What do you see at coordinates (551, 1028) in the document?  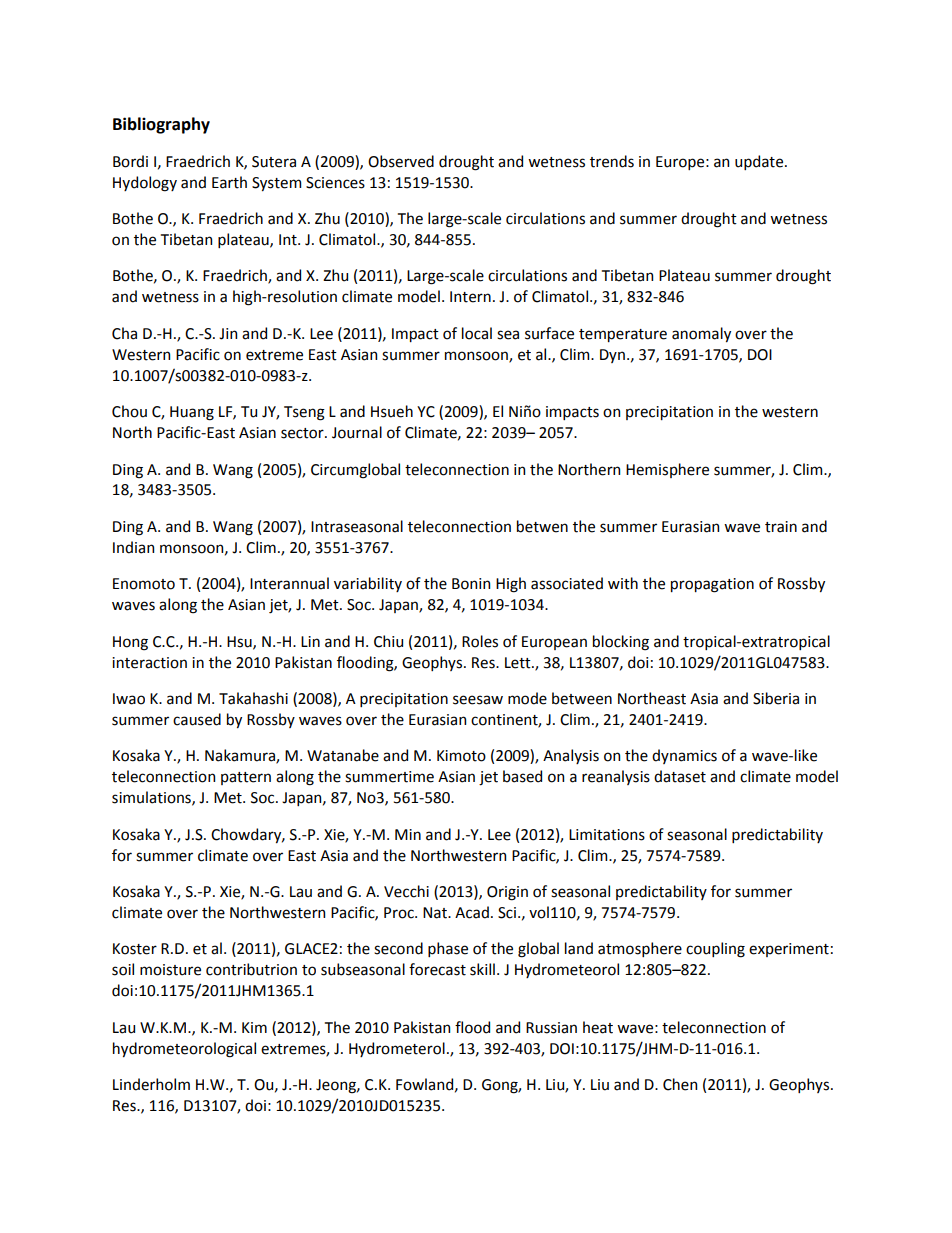 I see `Russian` at bounding box center [551, 1028].
